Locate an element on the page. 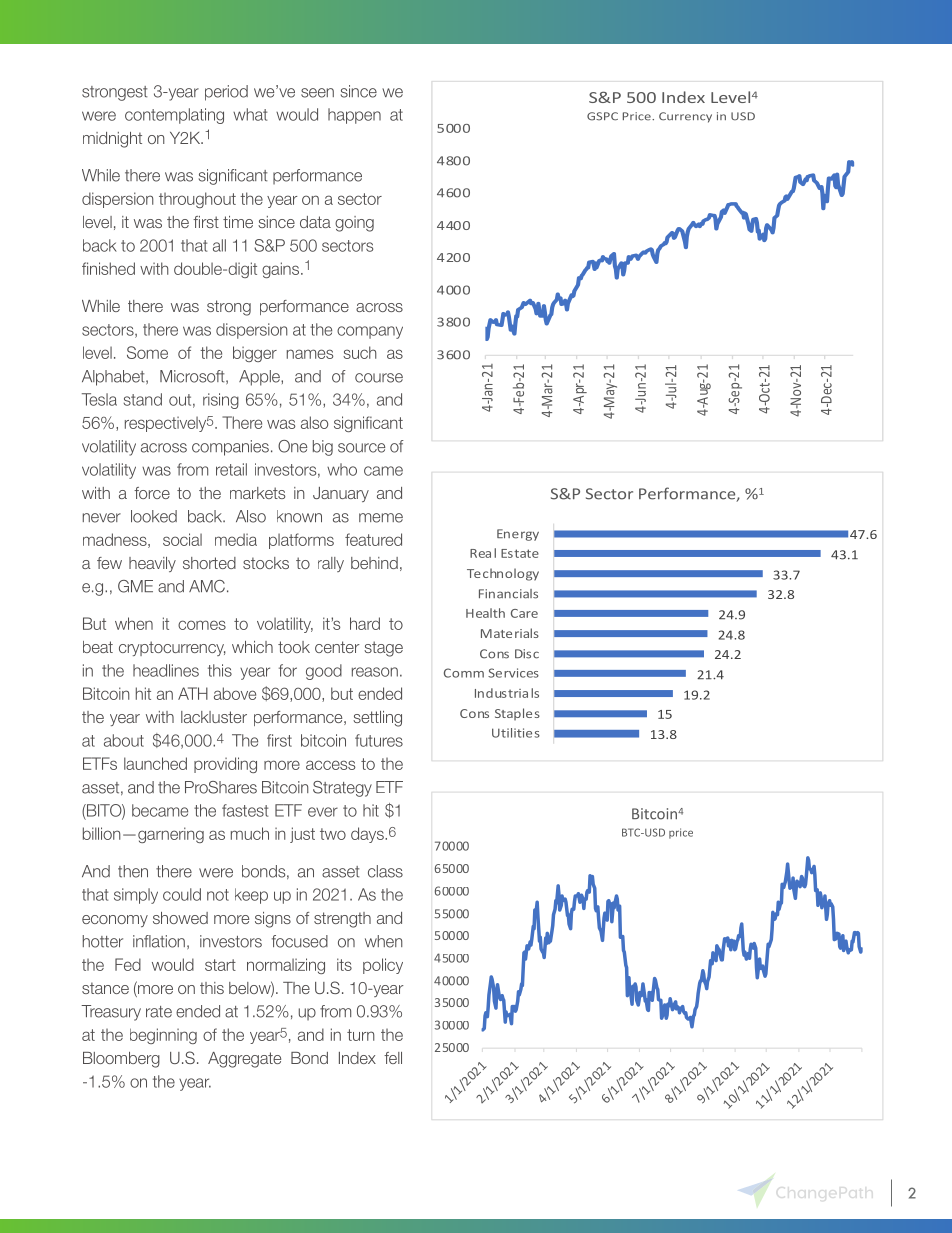  One is located at coordinates (292, 446).
